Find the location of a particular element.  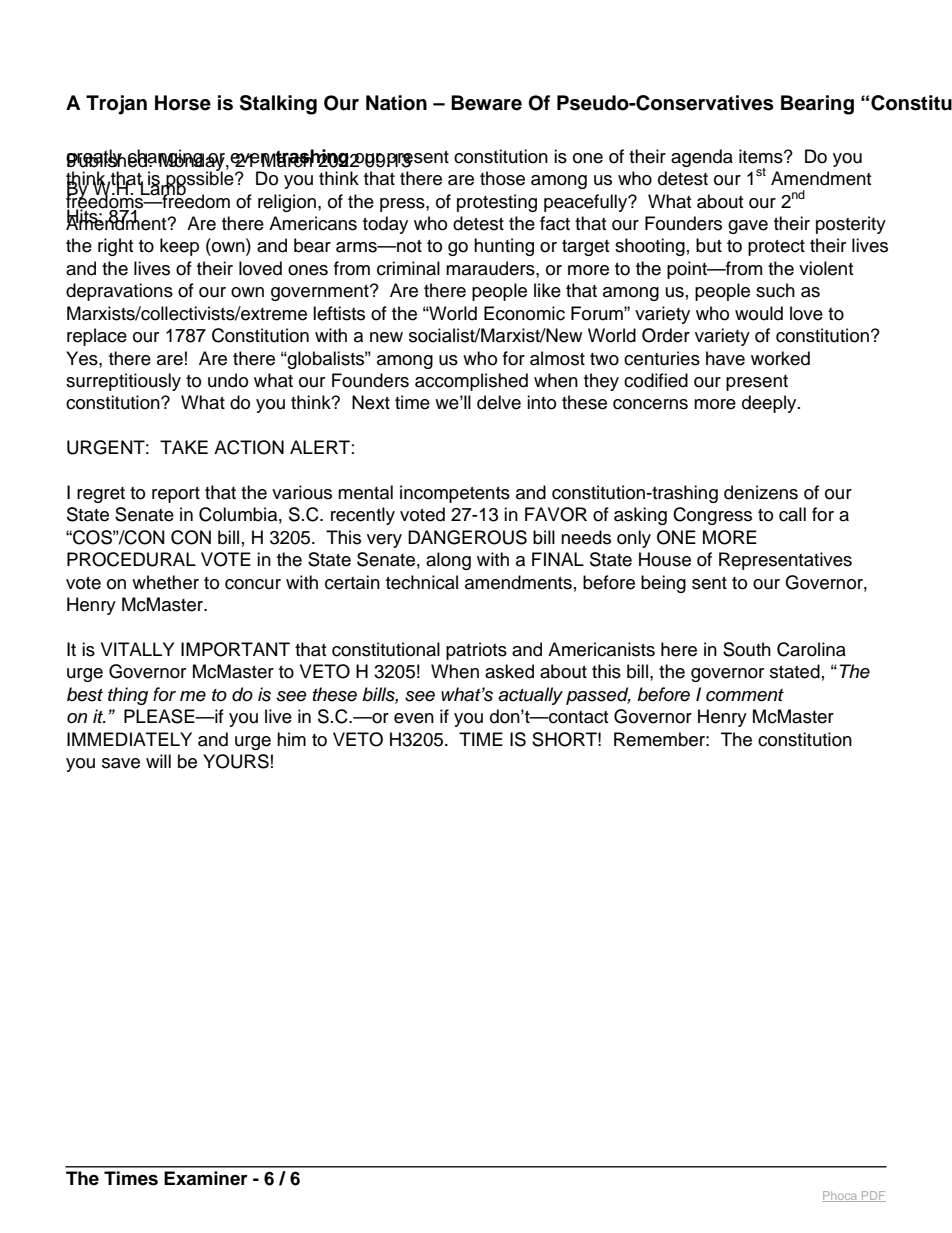

agenda is located at coordinates (702, 158).
